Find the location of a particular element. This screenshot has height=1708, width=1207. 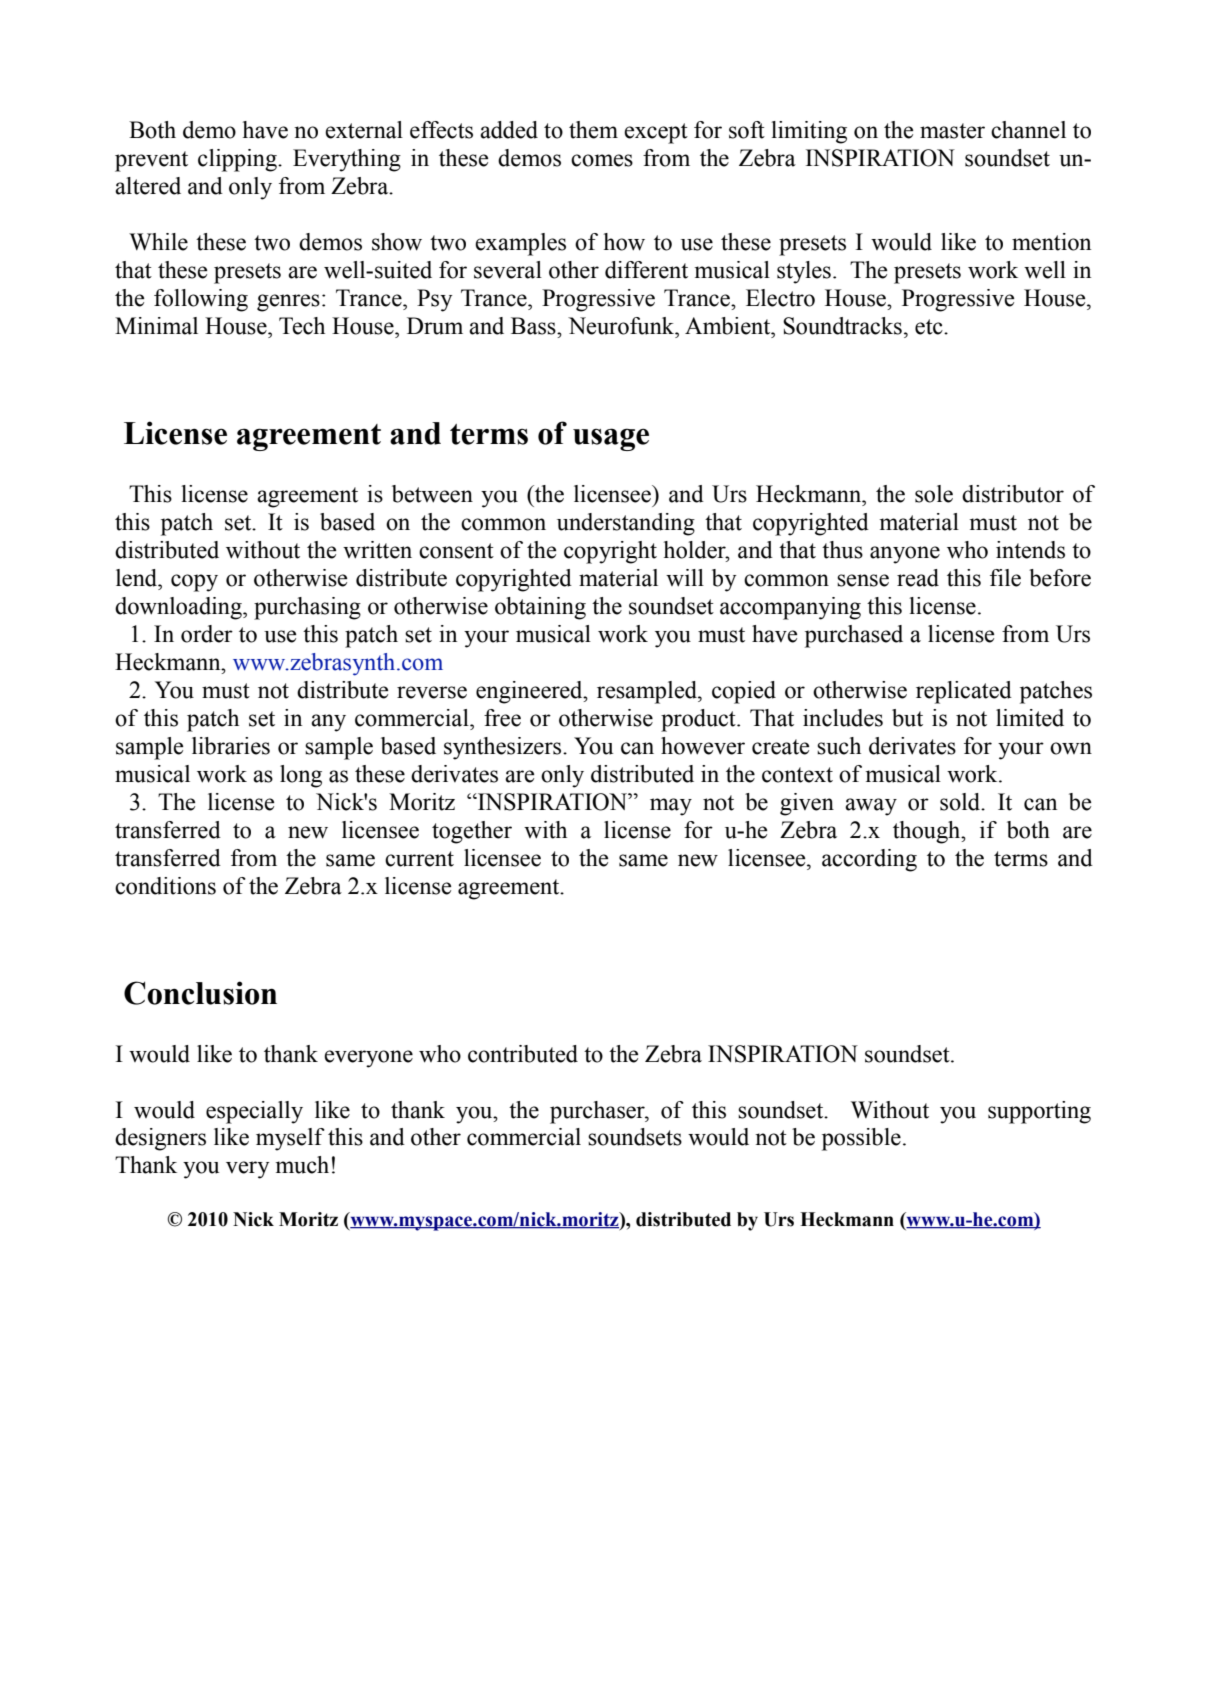

master is located at coordinates (952, 131).
